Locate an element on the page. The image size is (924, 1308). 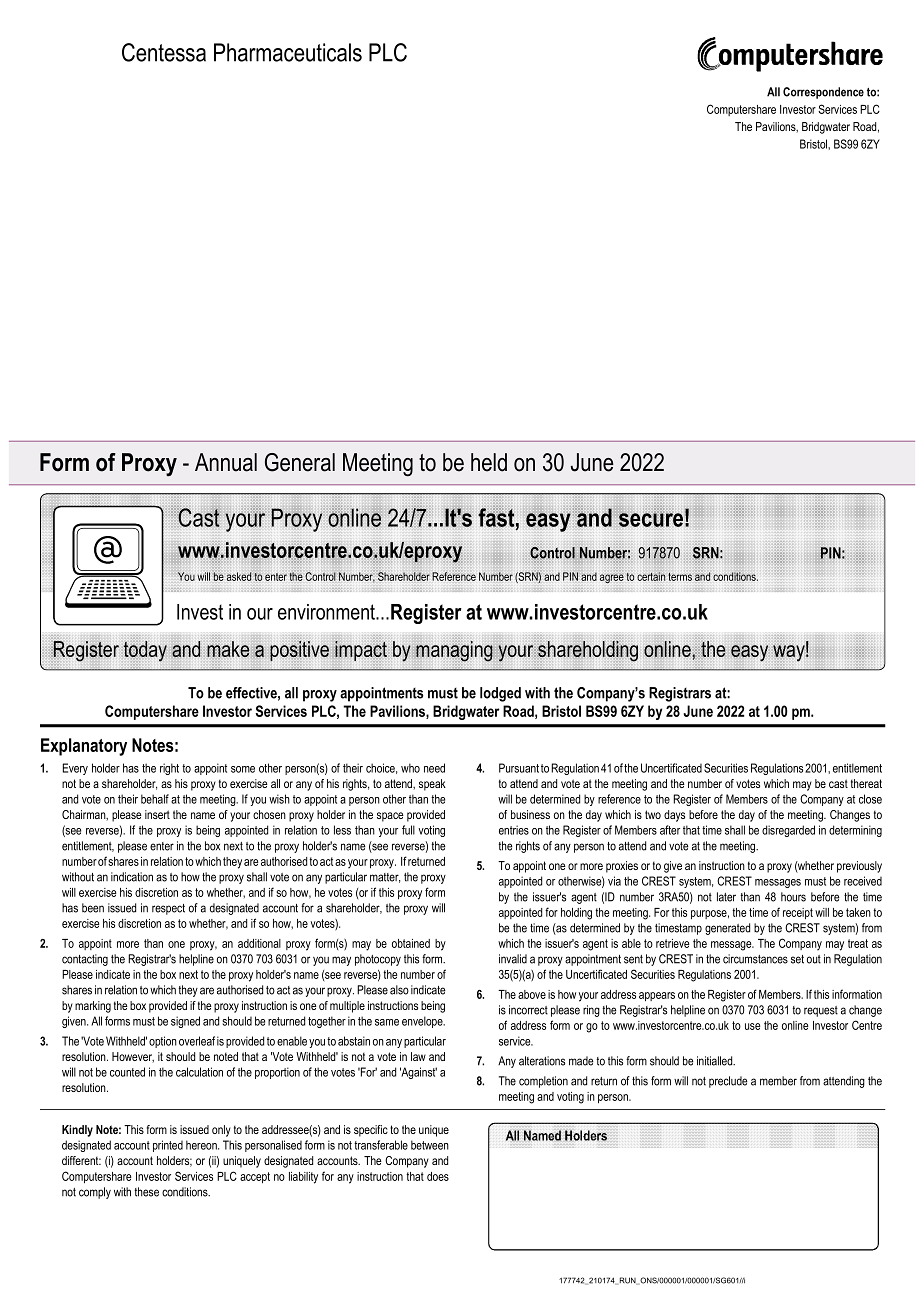
Annual is located at coordinates (226, 462).
